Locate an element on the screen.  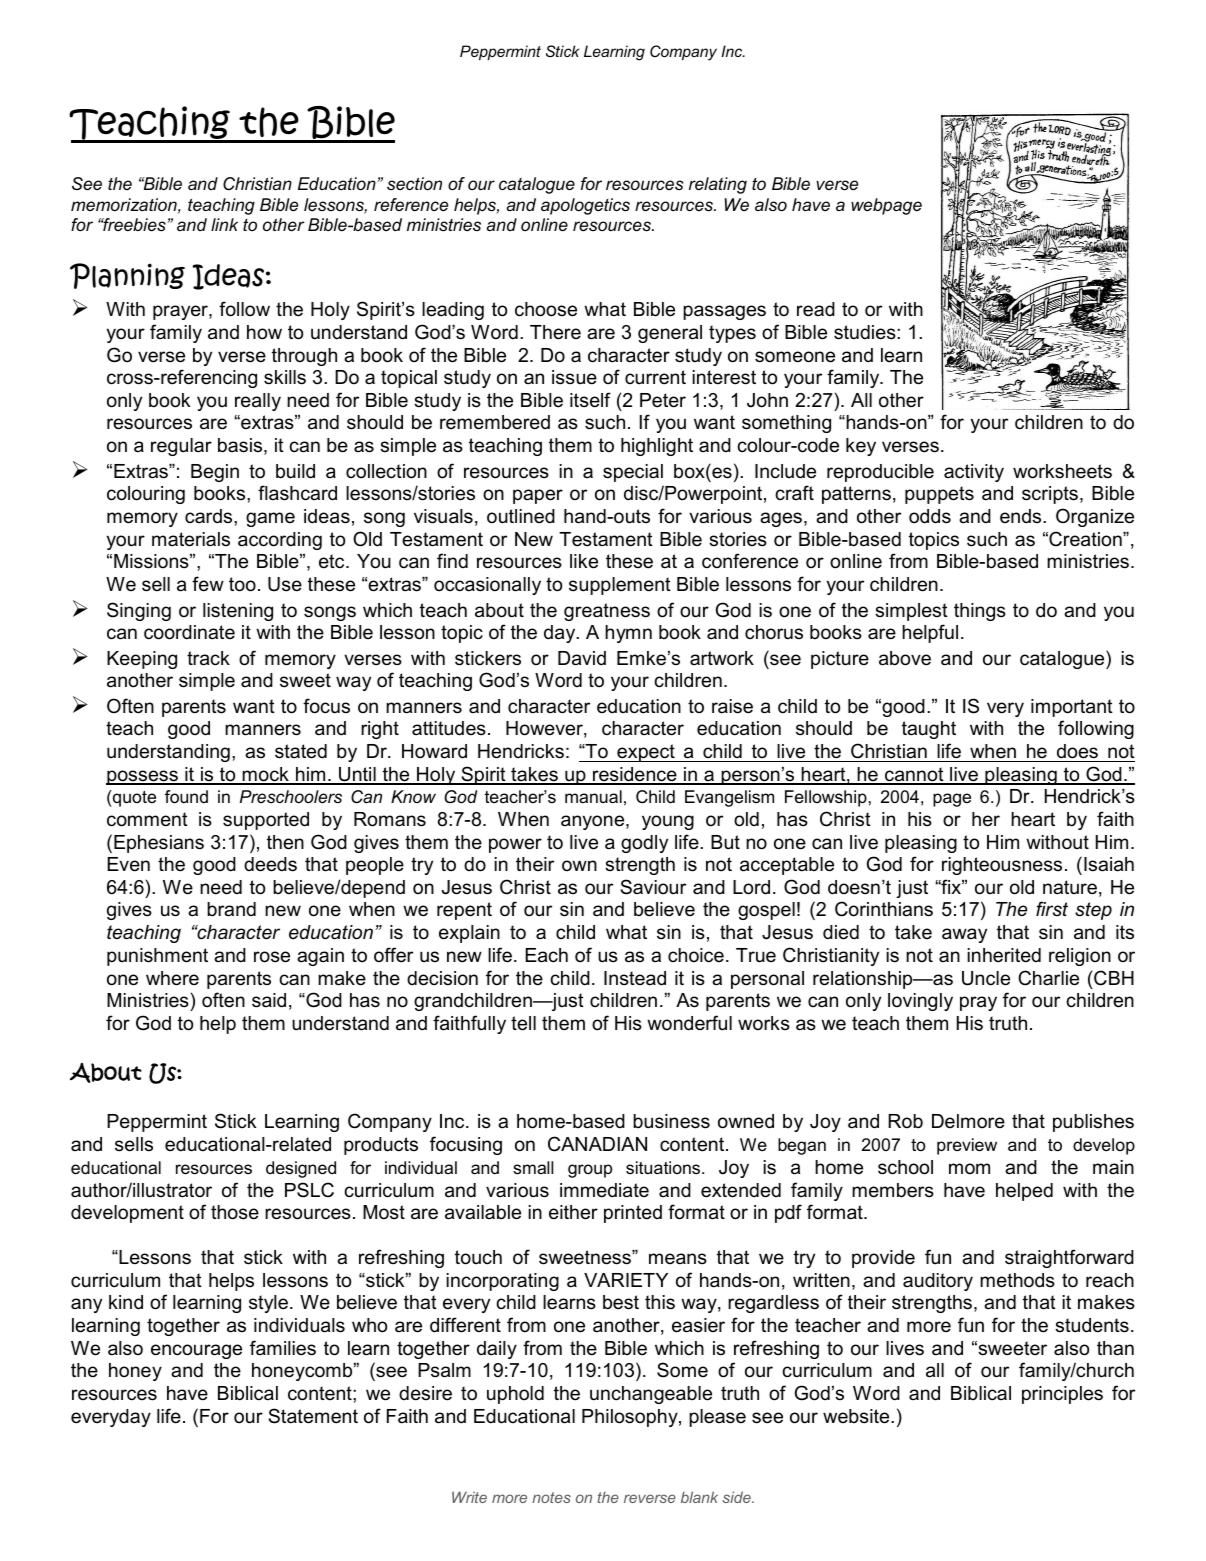
Statement is located at coordinates (313, 1416).
